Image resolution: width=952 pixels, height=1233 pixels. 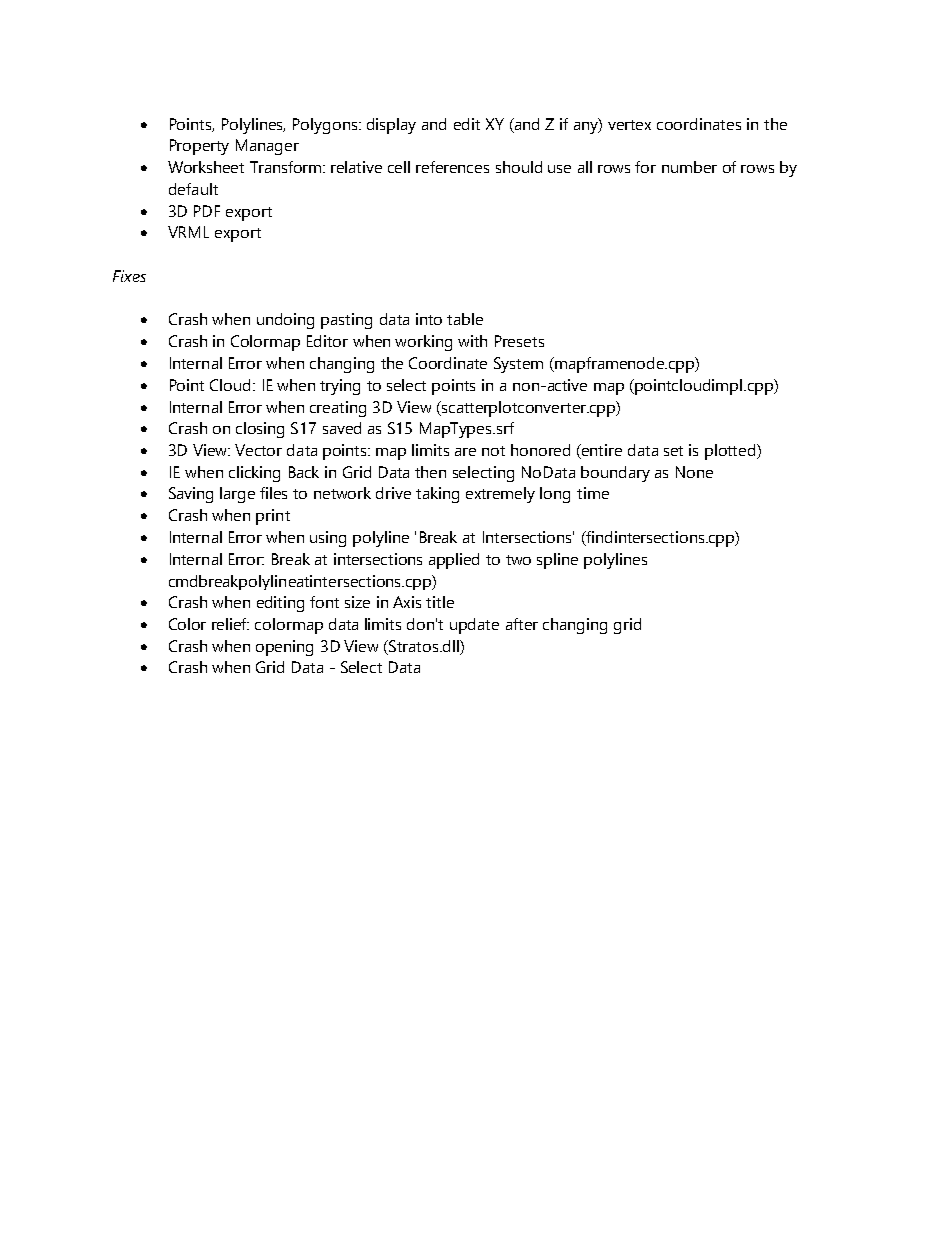 I want to click on Property, so click(x=199, y=147).
